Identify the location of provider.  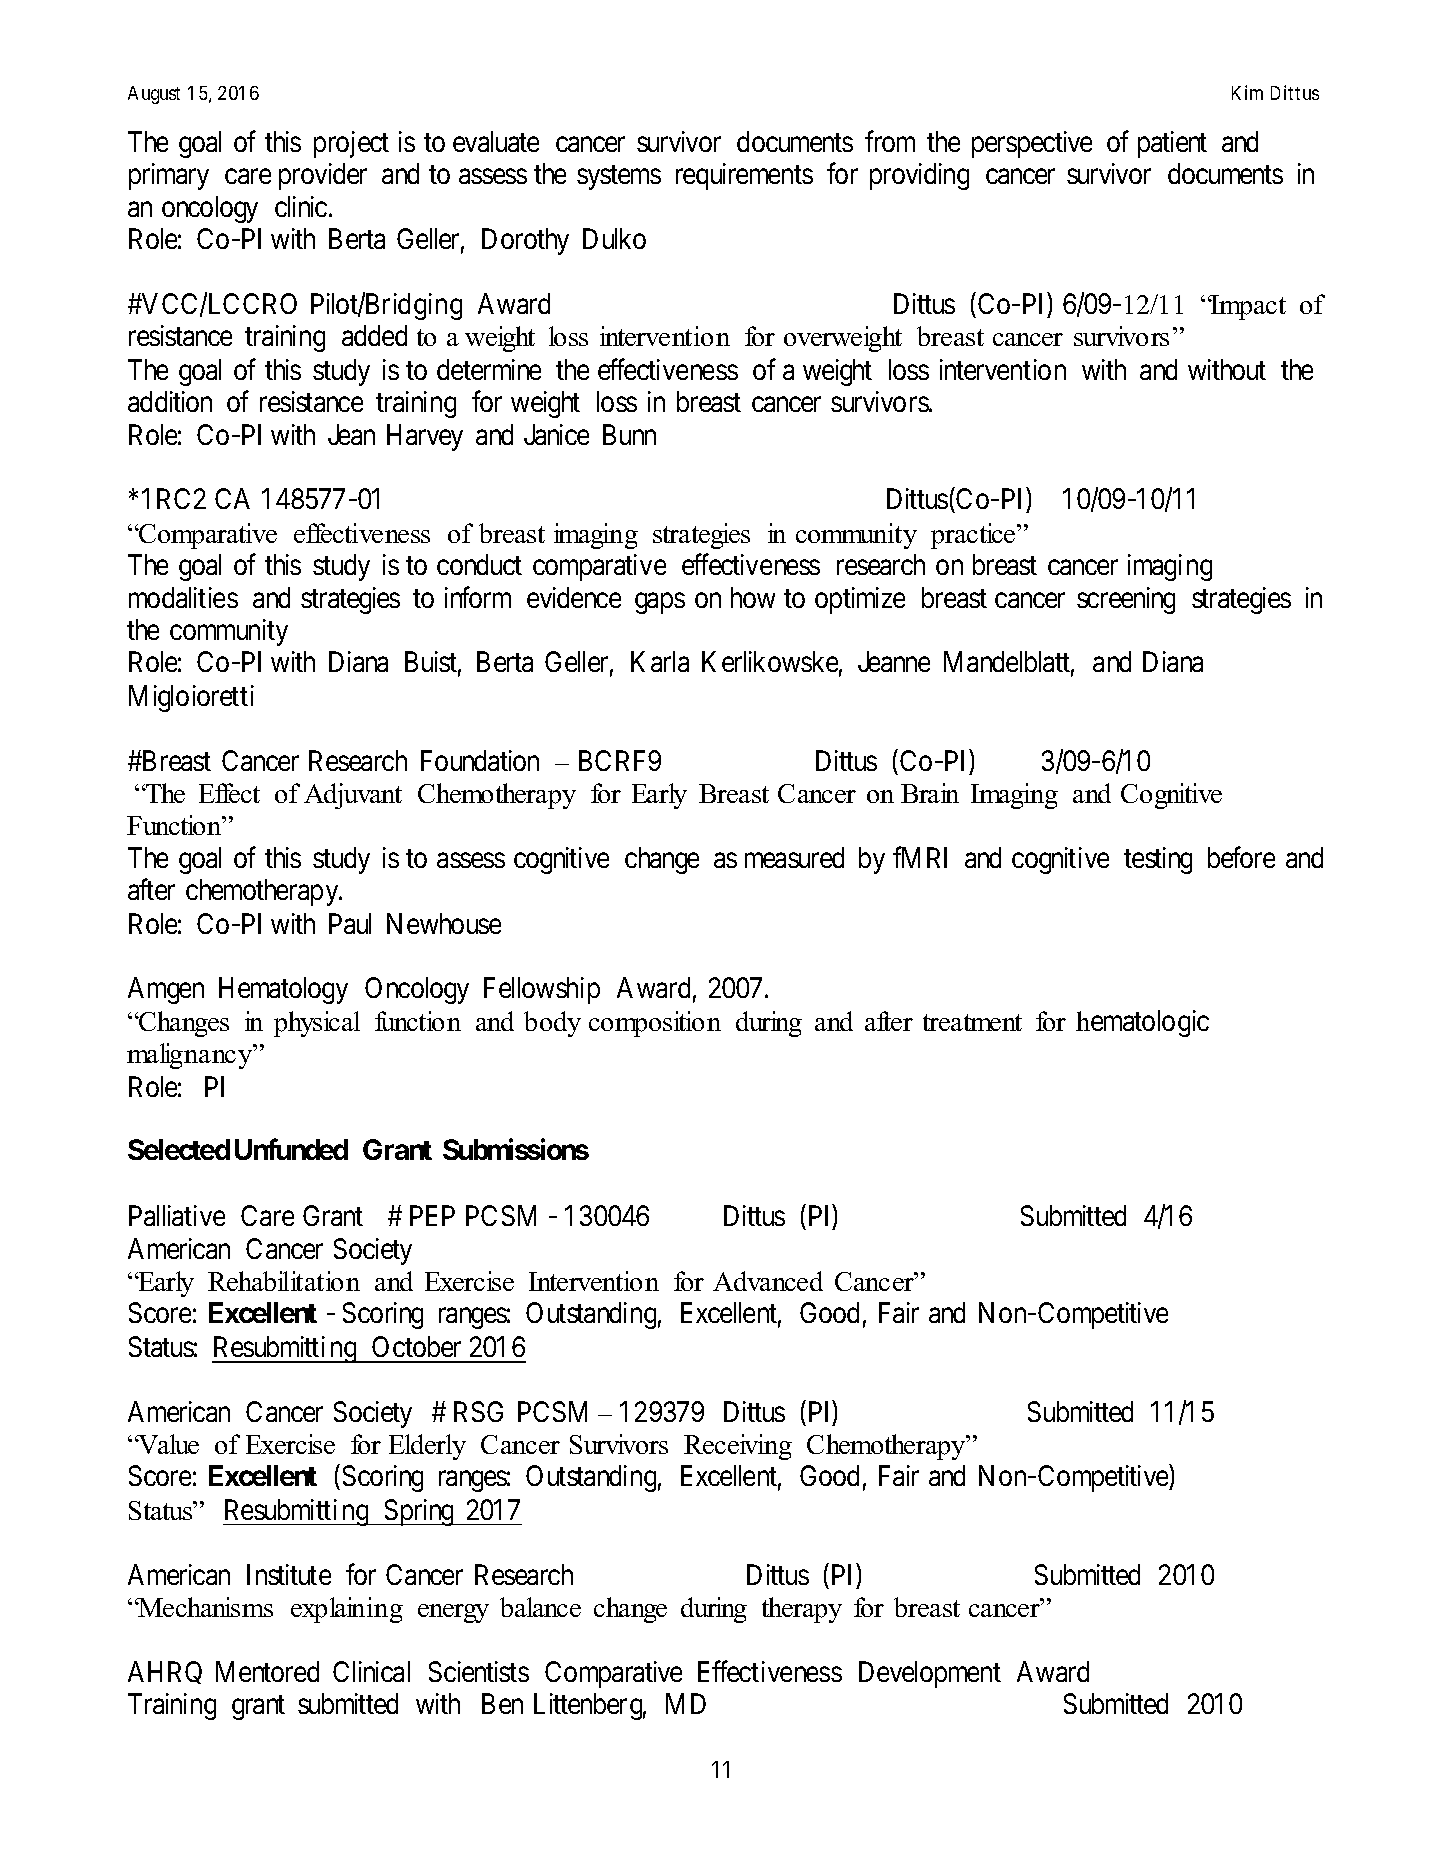
(323, 176).
